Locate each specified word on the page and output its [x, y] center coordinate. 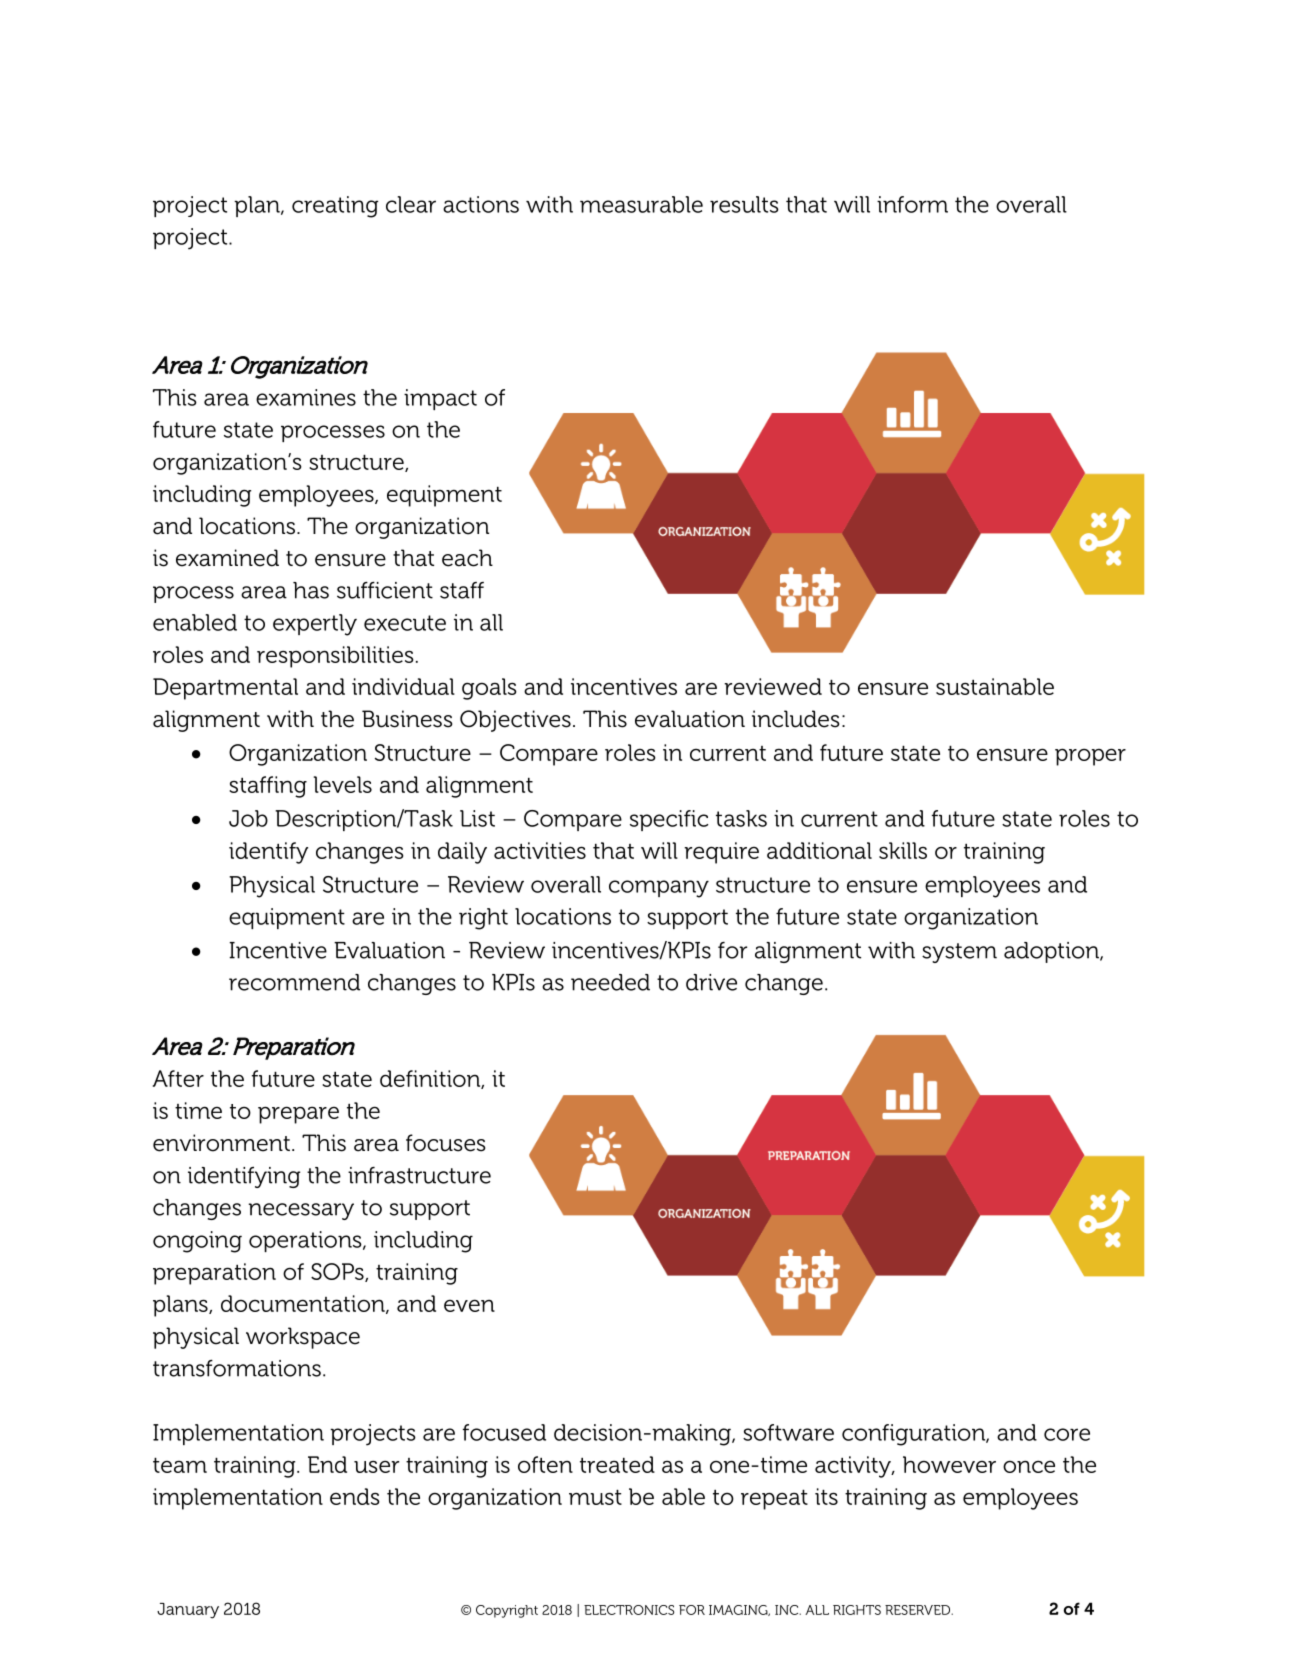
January [188, 1611]
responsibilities [335, 657]
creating [335, 207]
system [959, 953]
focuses [446, 1143]
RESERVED [919, 1610]
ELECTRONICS [629, 1610]
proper [1090, 757]
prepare [298, 1115]
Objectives [515, 721]
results [744, 204]
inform [912, 204]
